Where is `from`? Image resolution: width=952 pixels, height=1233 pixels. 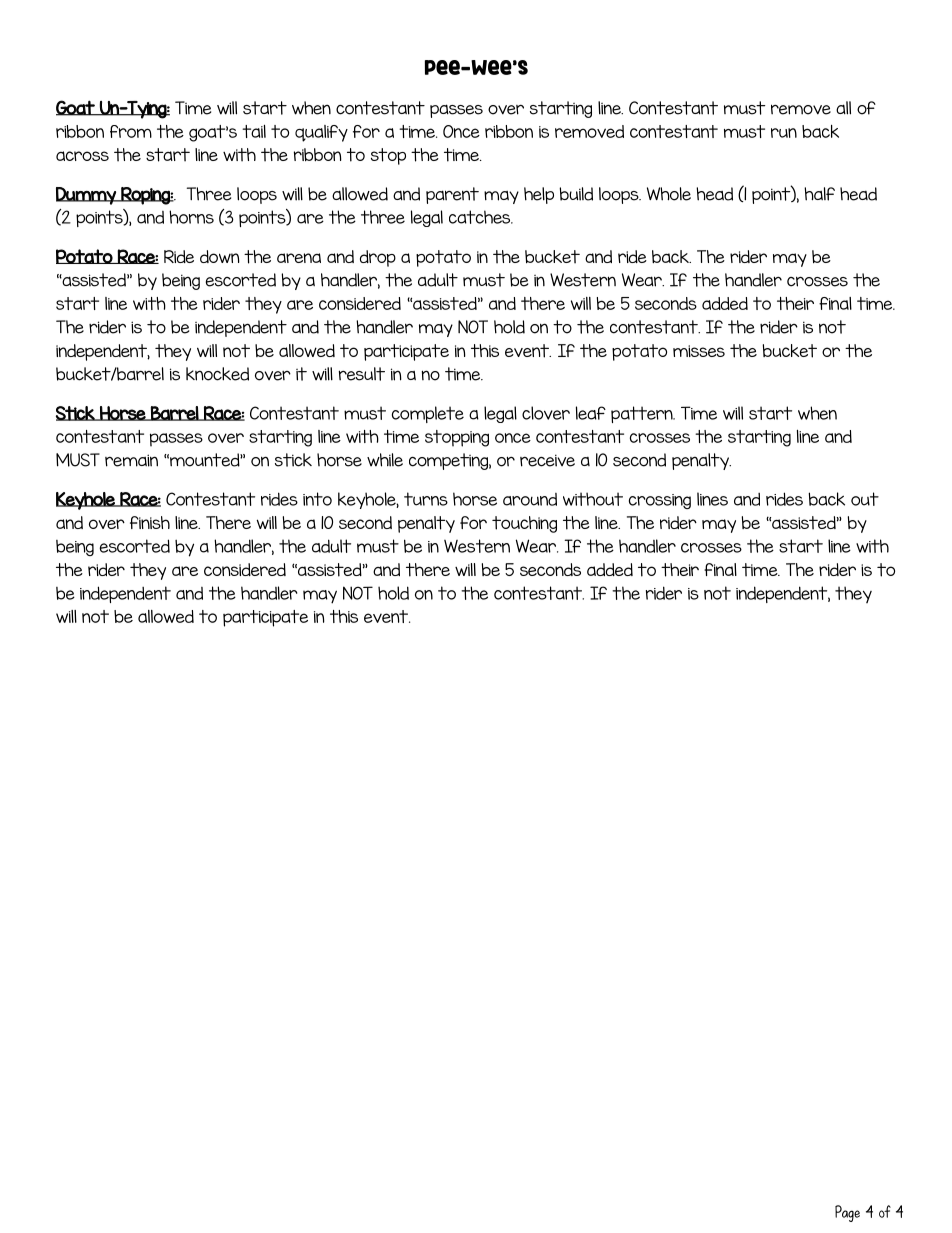
from is located at coordinates (131, 131).
